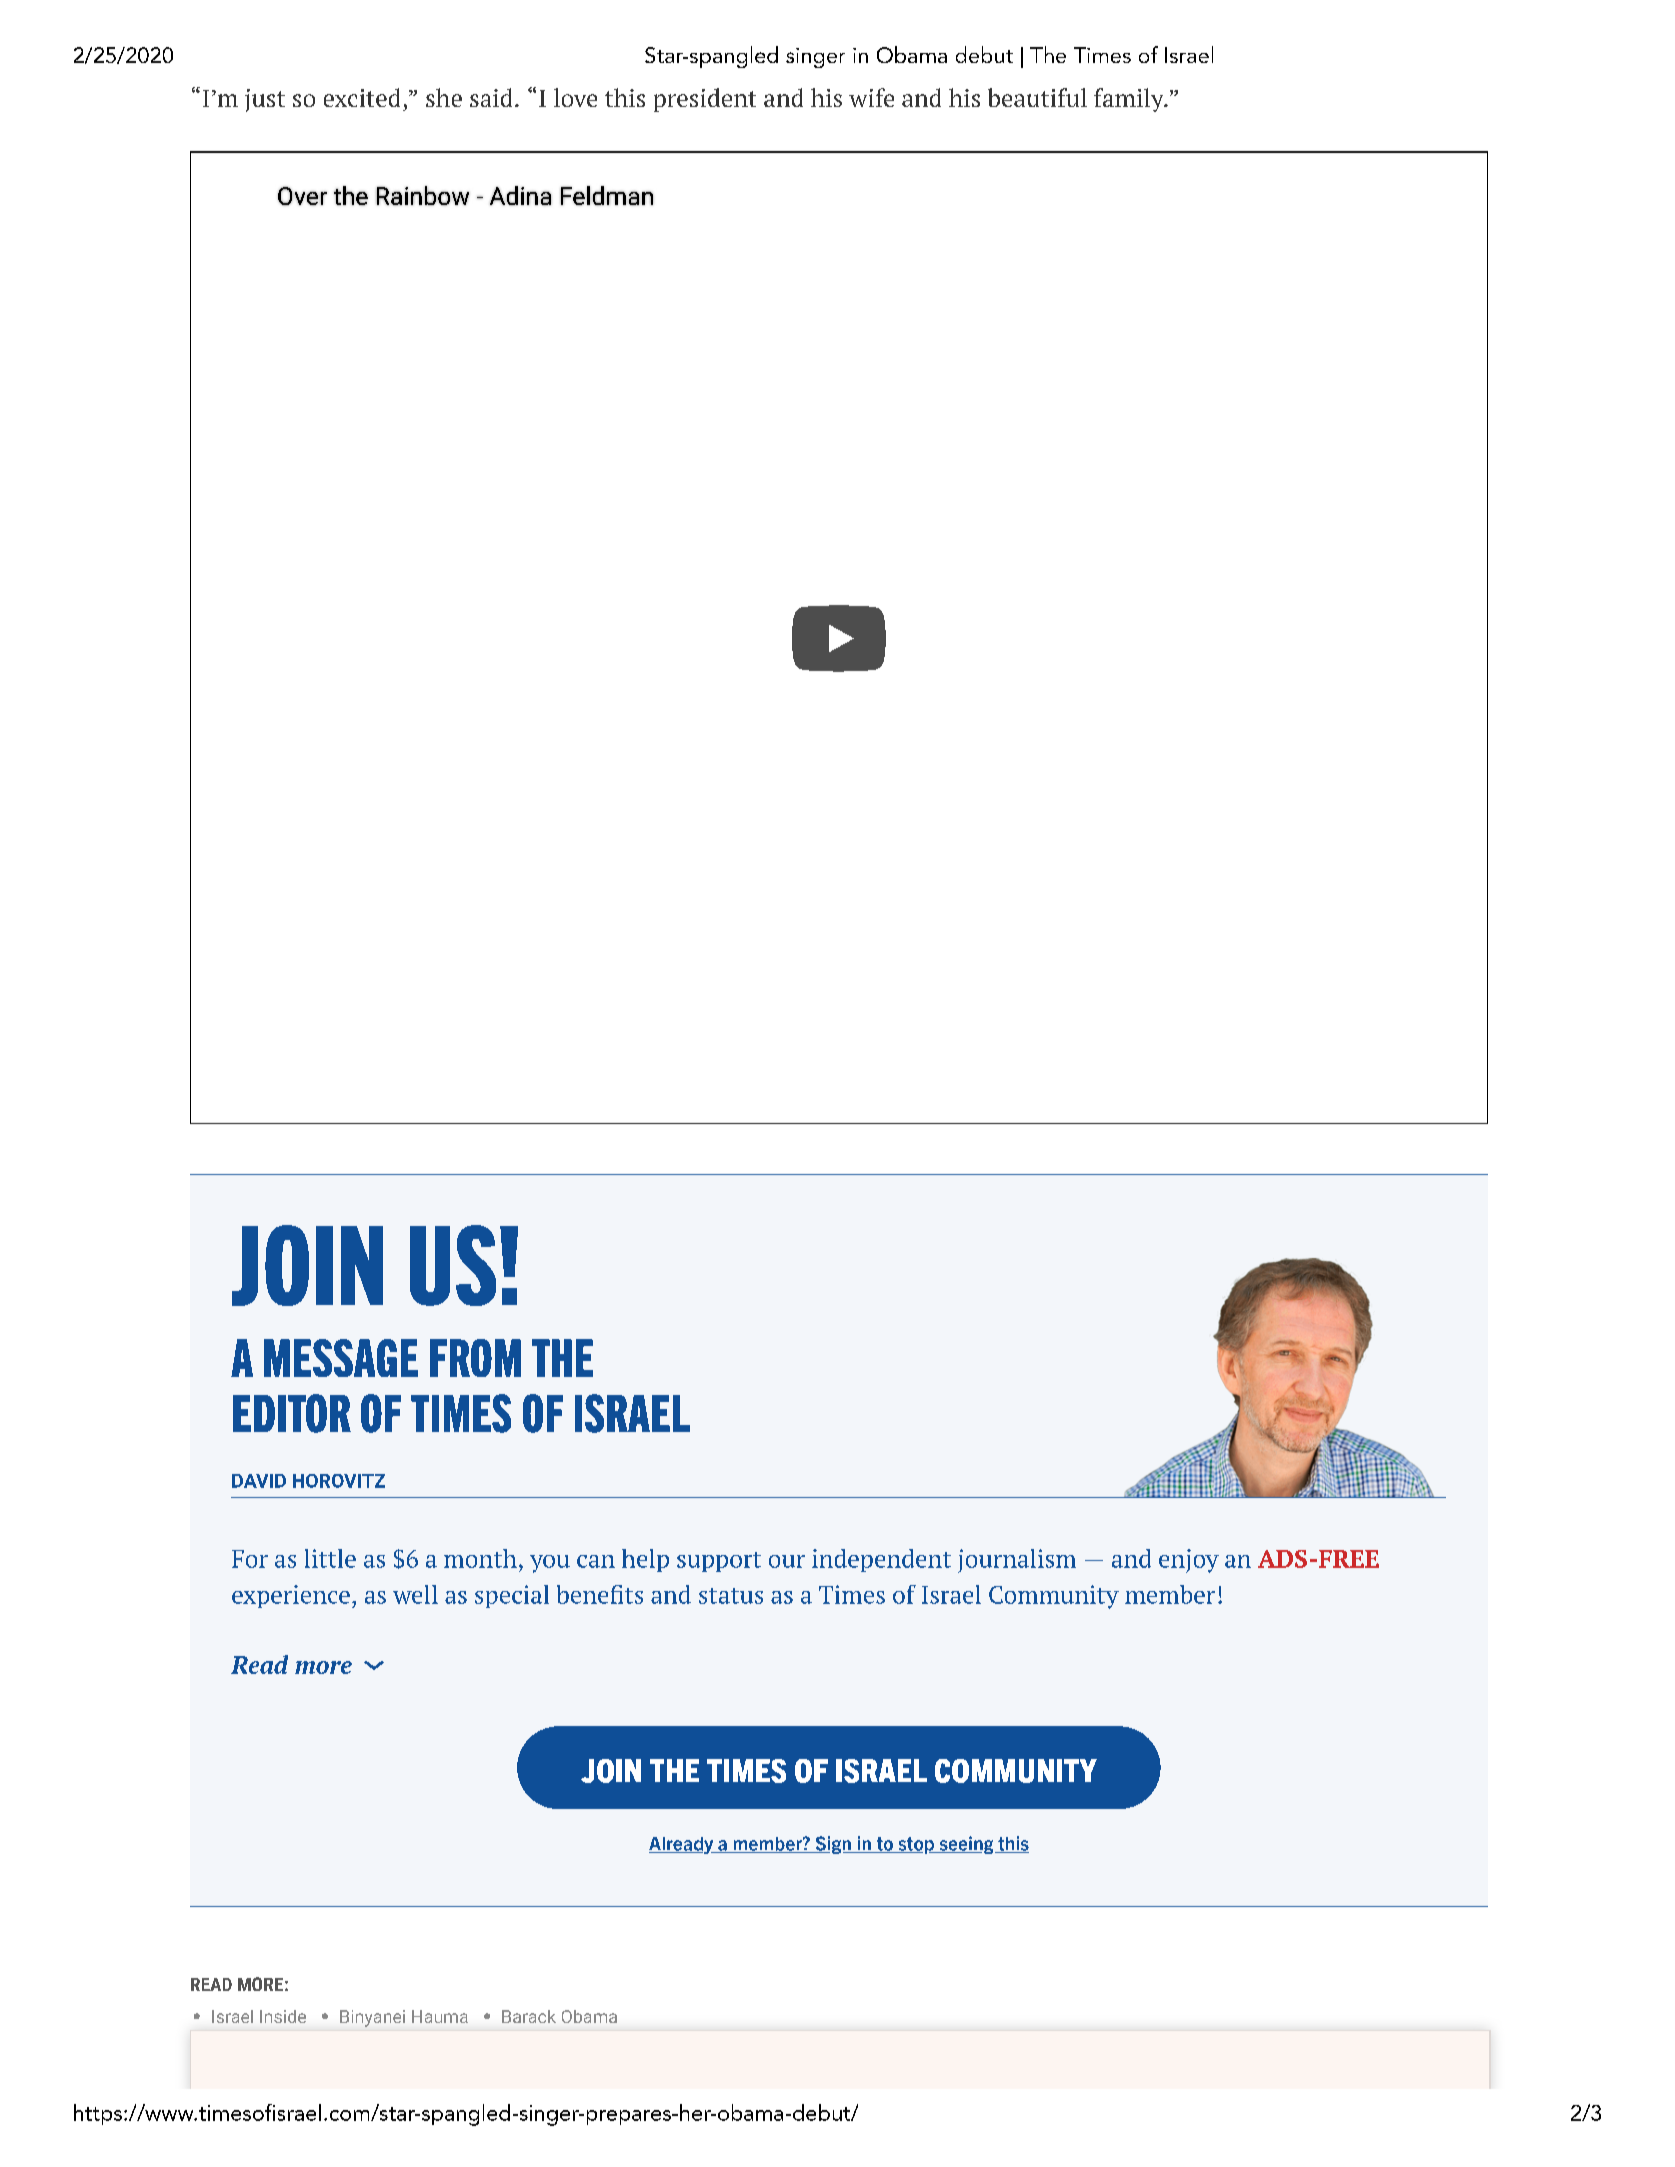 The width and height of the page is (1675, 2167). I want to click on support, so click(719, 1562).
